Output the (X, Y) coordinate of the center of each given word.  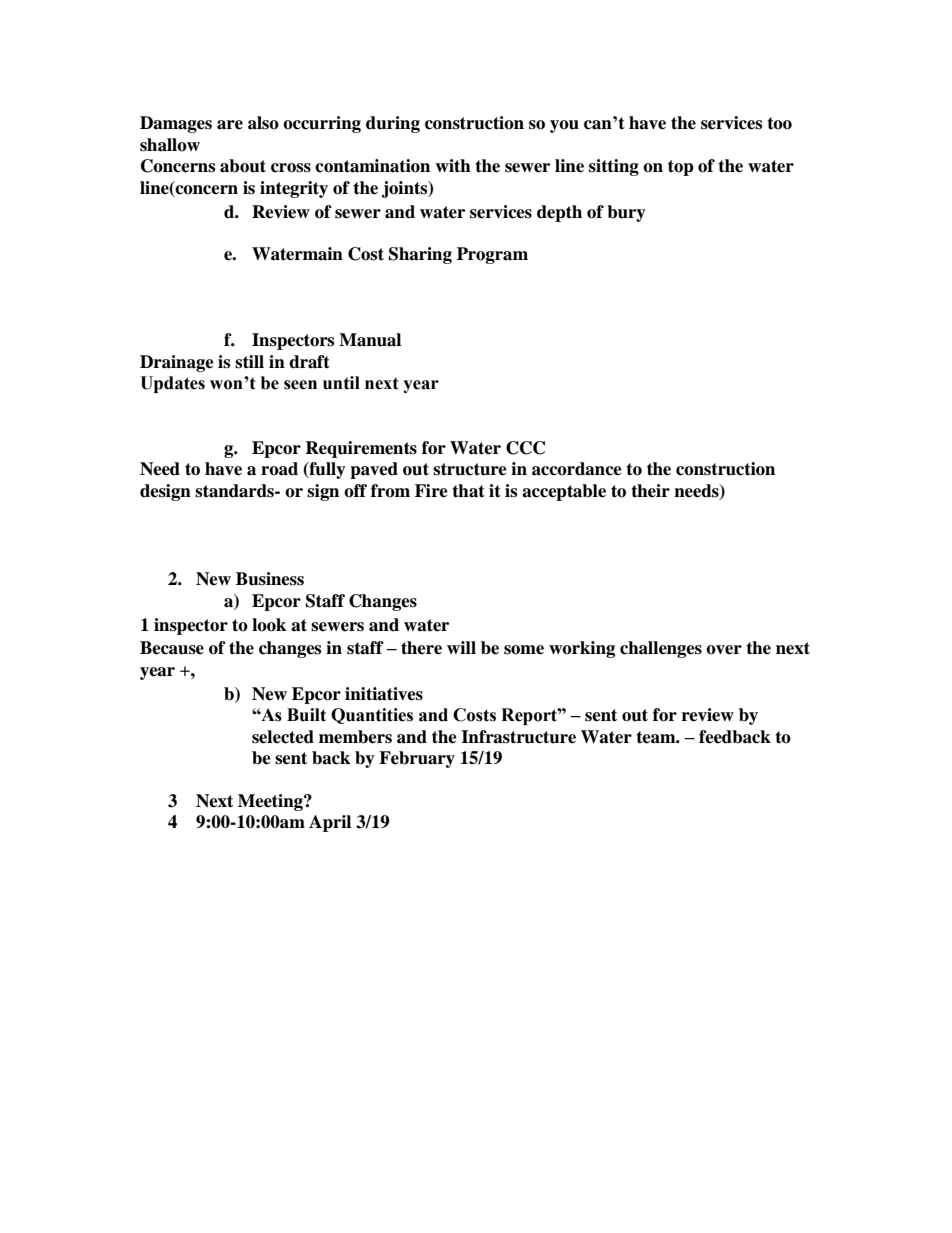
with (453, 166)
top (681, 168)
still (249, 362)
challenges (661, 649)
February (417, 759)
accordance (577, 469)
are (230, 125)
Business (270, 579)
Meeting (271, 802)
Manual (370, 340)
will (461, 647)
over (724, 650)
